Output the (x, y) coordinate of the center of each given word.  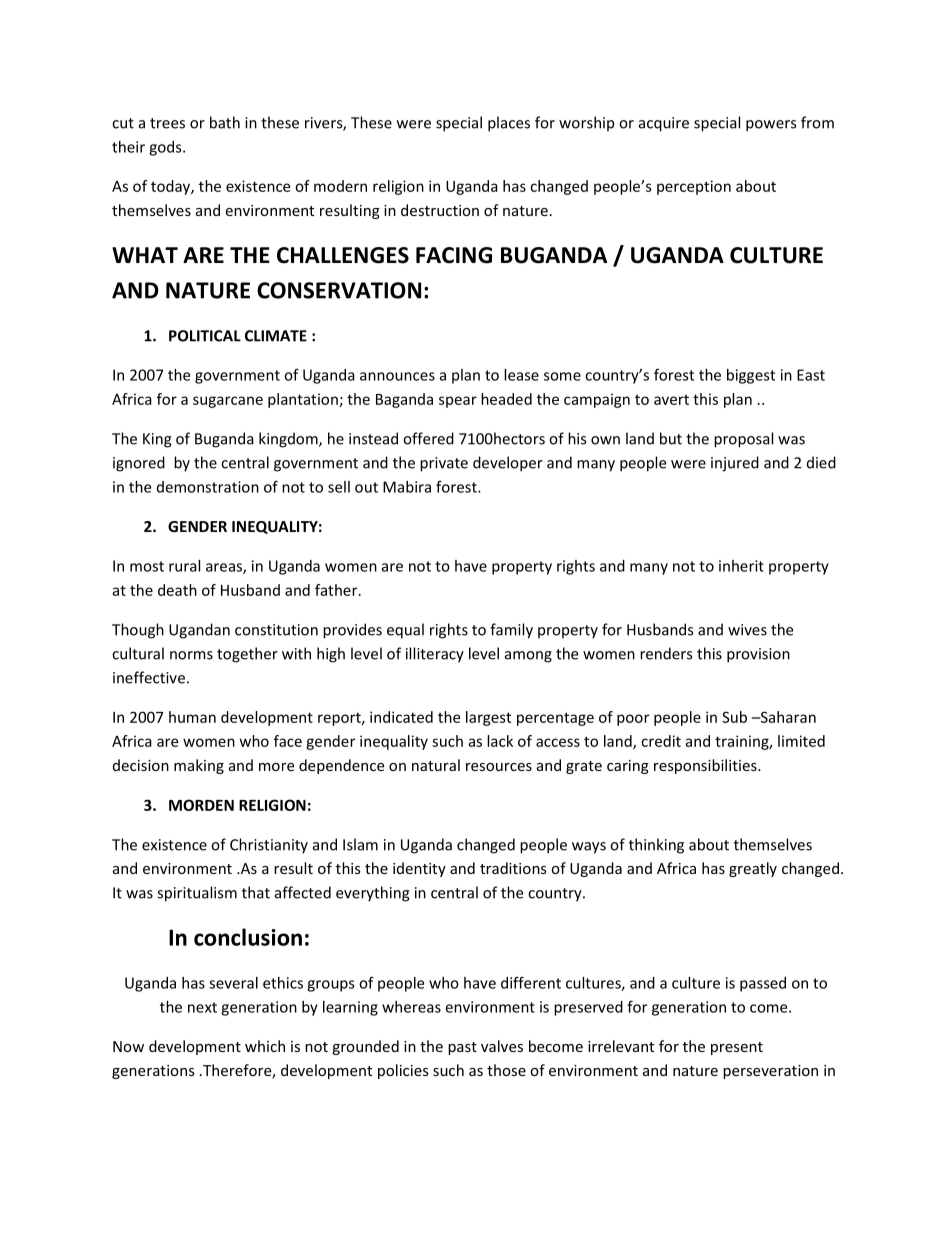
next (202, 1007)
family (511, 631)
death (177, 590)
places (509, 124)
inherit (741, 566)
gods (166, 148)
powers (771, 126)
